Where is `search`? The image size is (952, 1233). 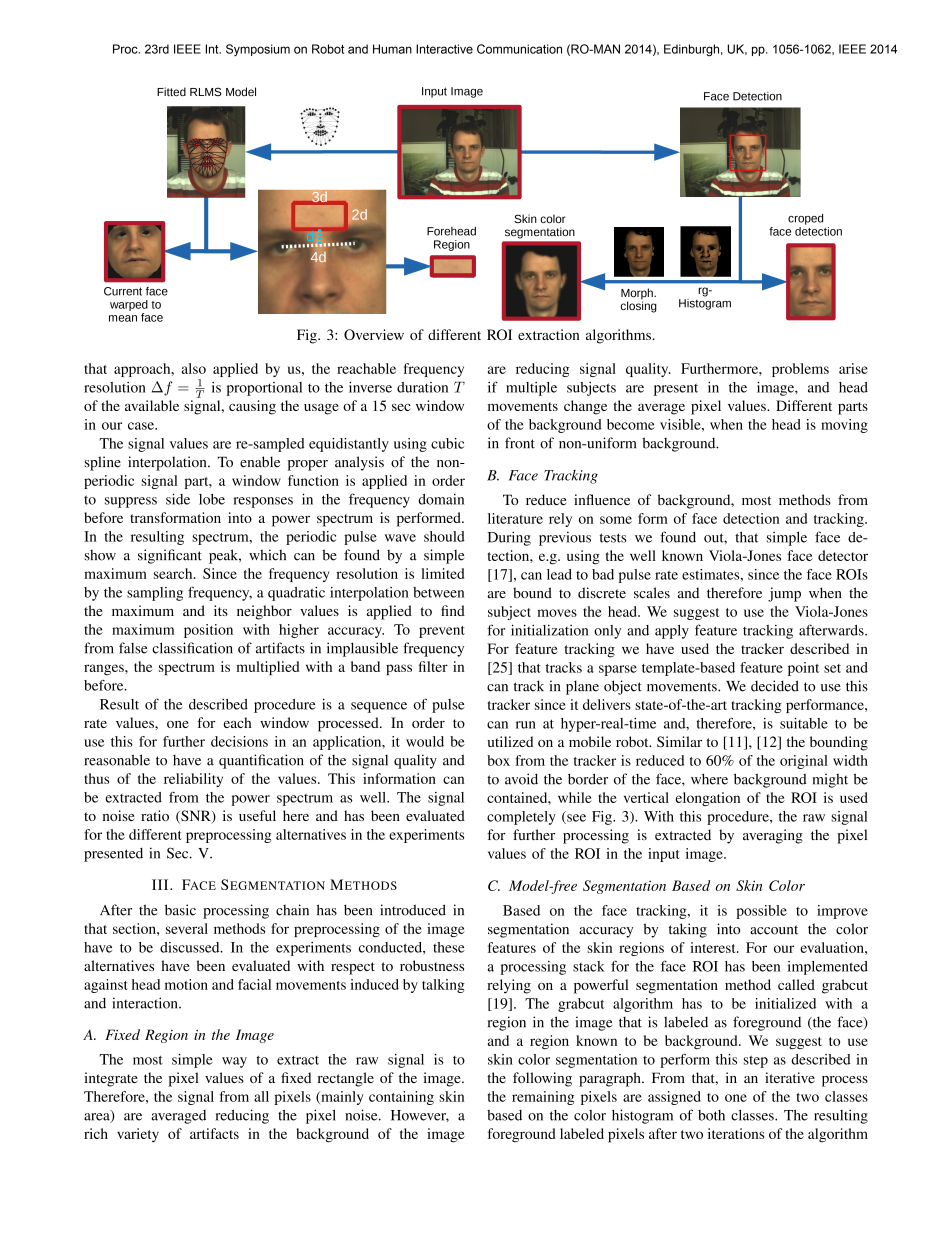 search is located at coordinates (174, 573).
